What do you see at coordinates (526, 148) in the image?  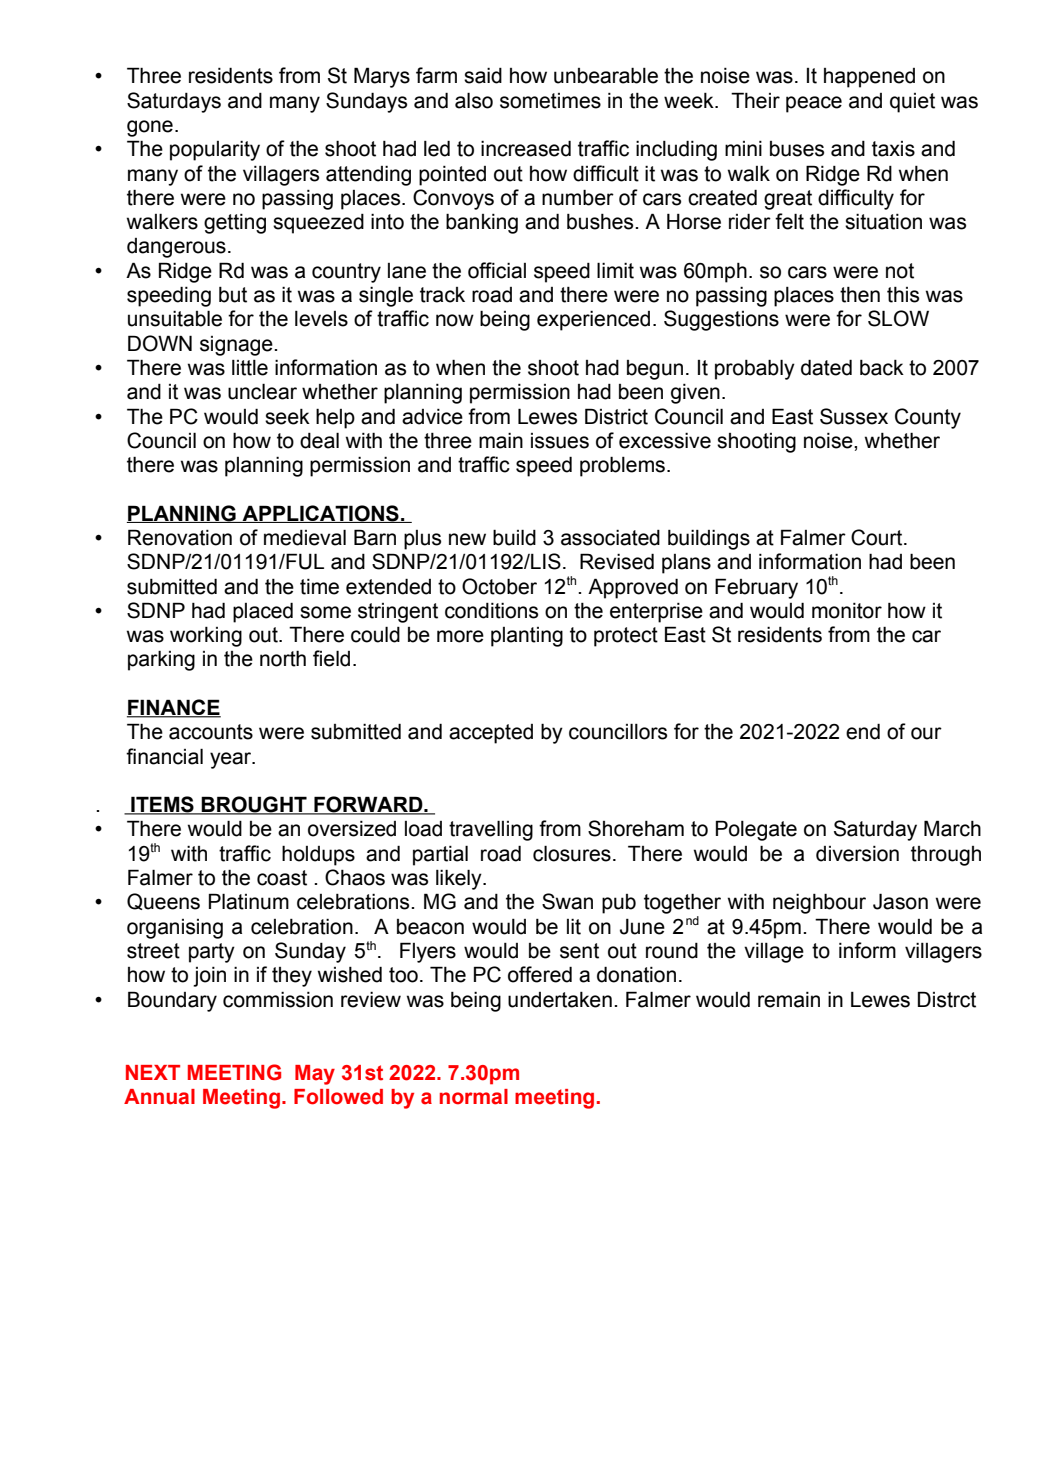 I see `increased` at bounding box center [526, 148].
